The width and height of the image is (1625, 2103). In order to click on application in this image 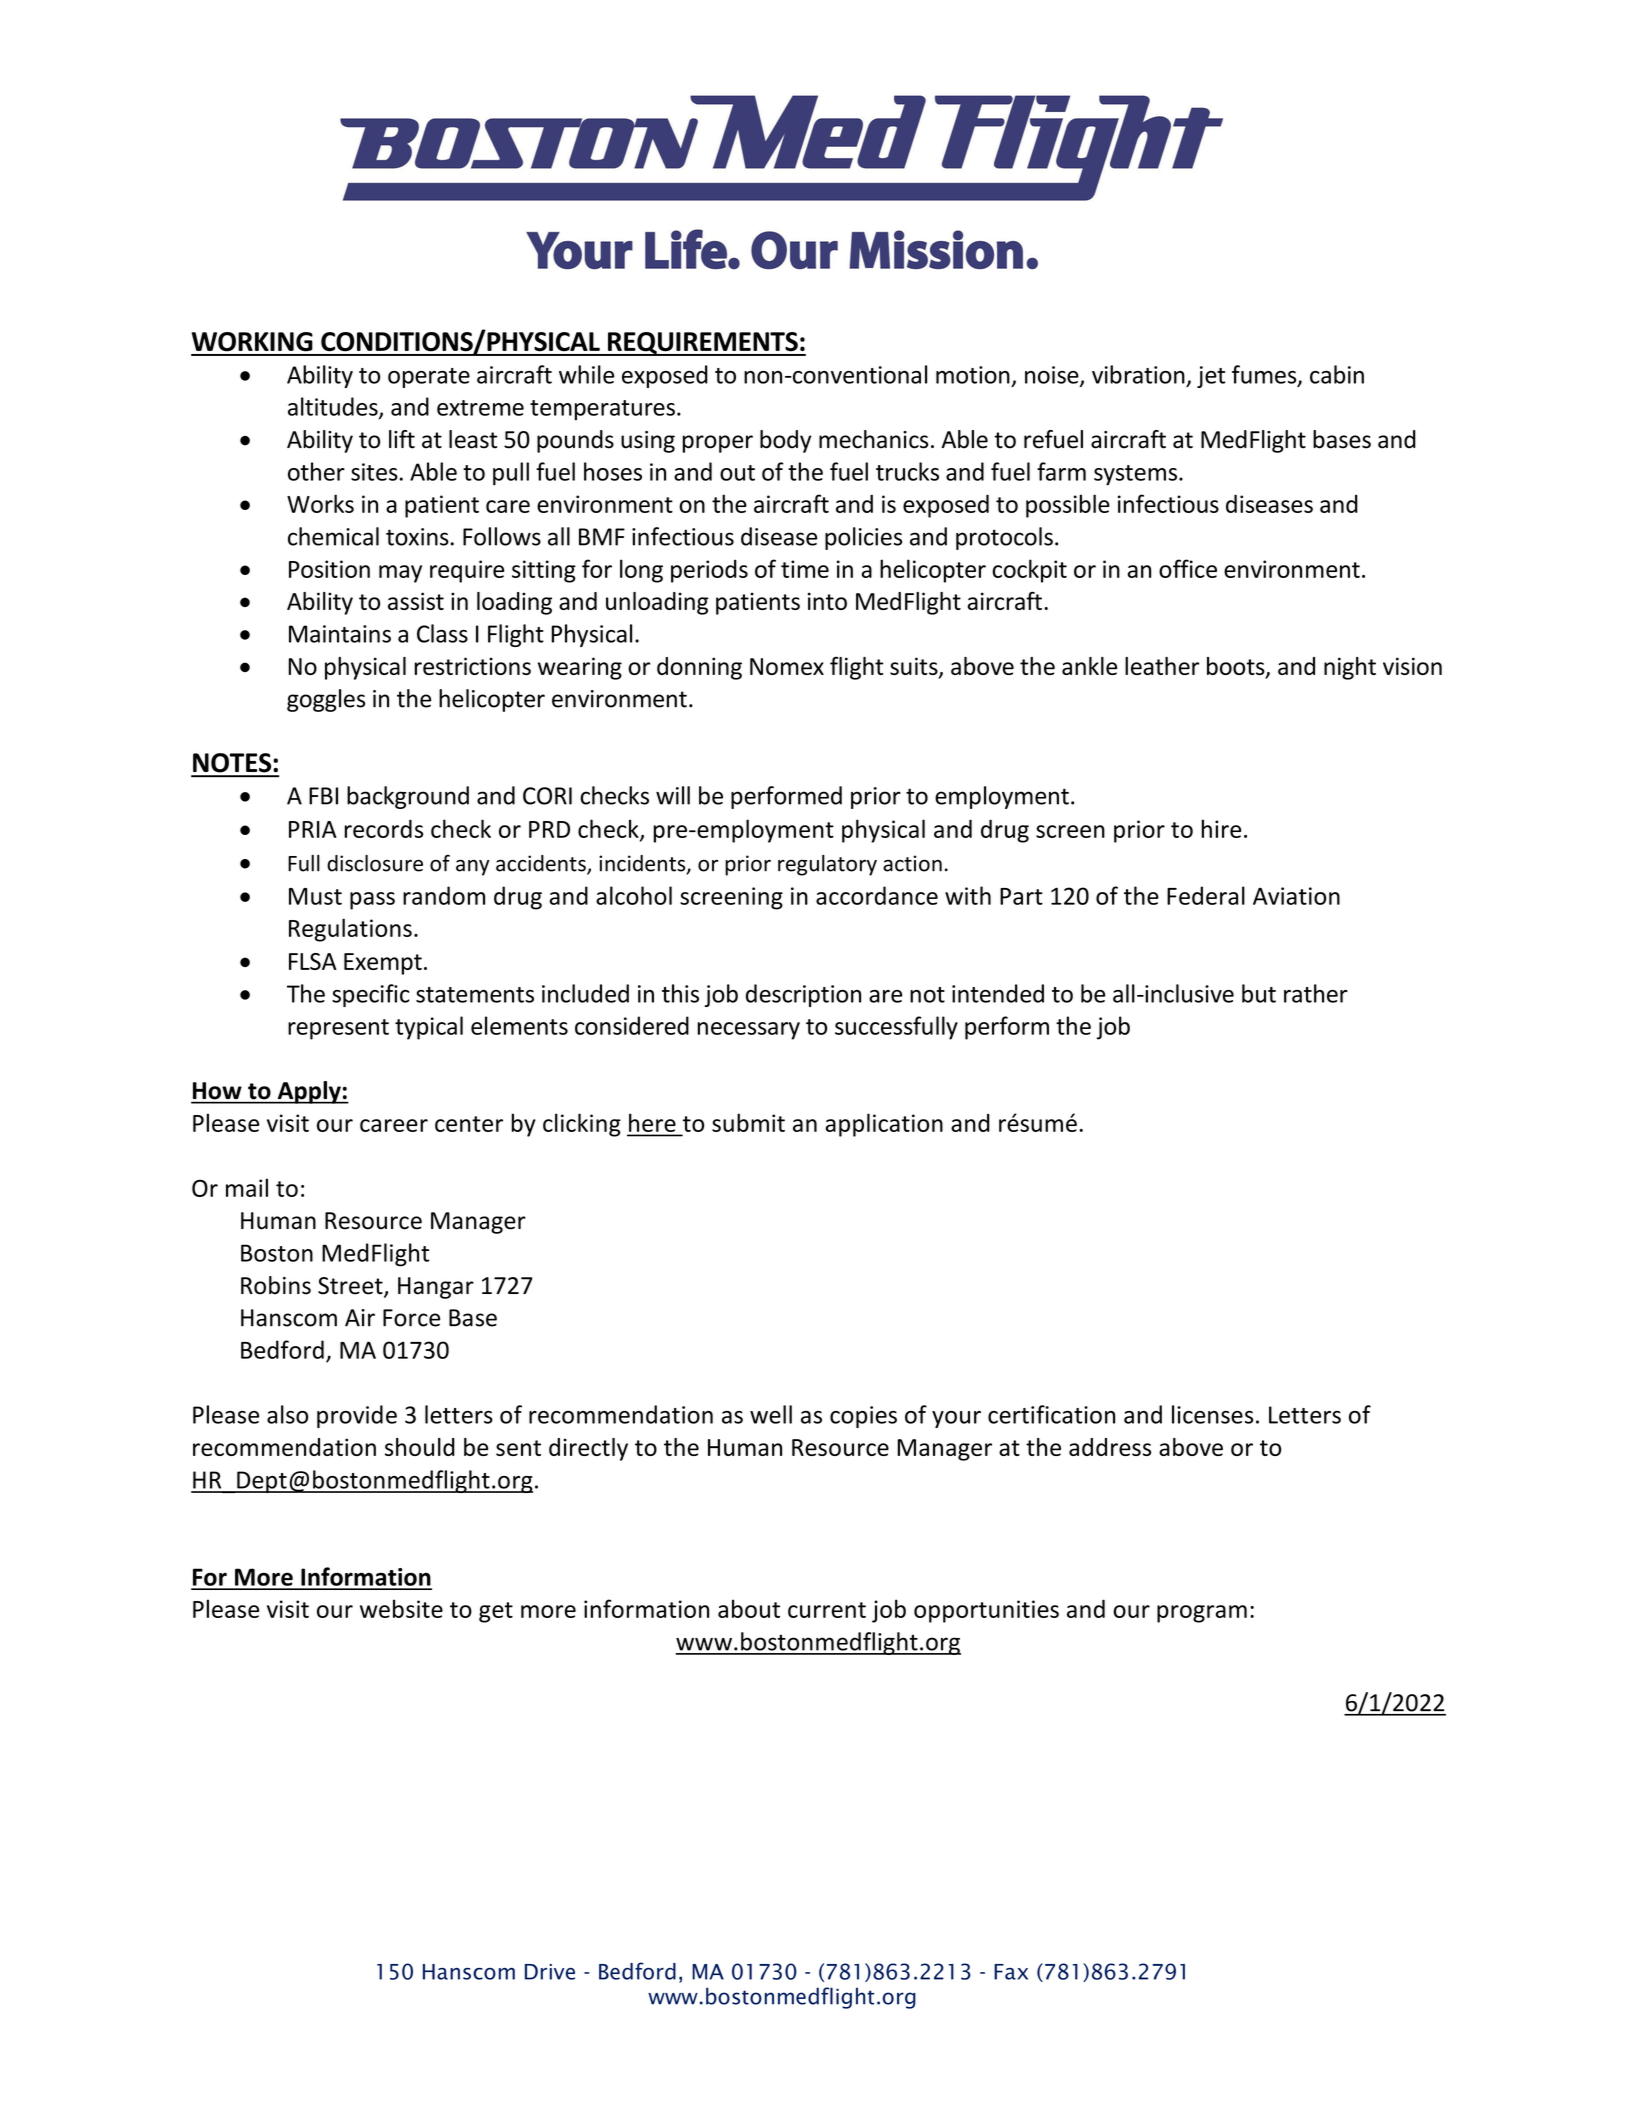, I will do `click(884, 1125)`.
